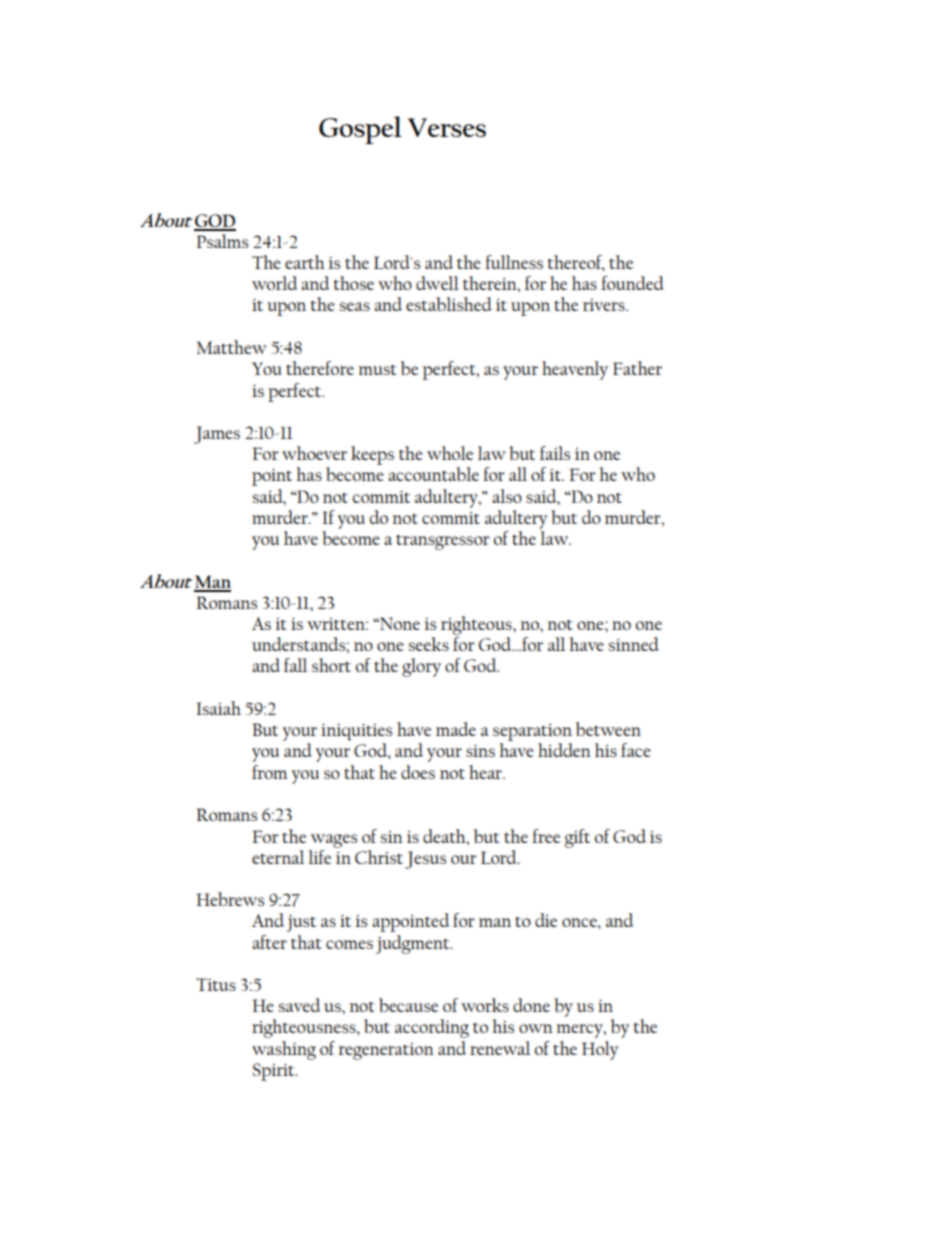 The image size is (952, 1233). I want to click on fall, so click(295, 665).
